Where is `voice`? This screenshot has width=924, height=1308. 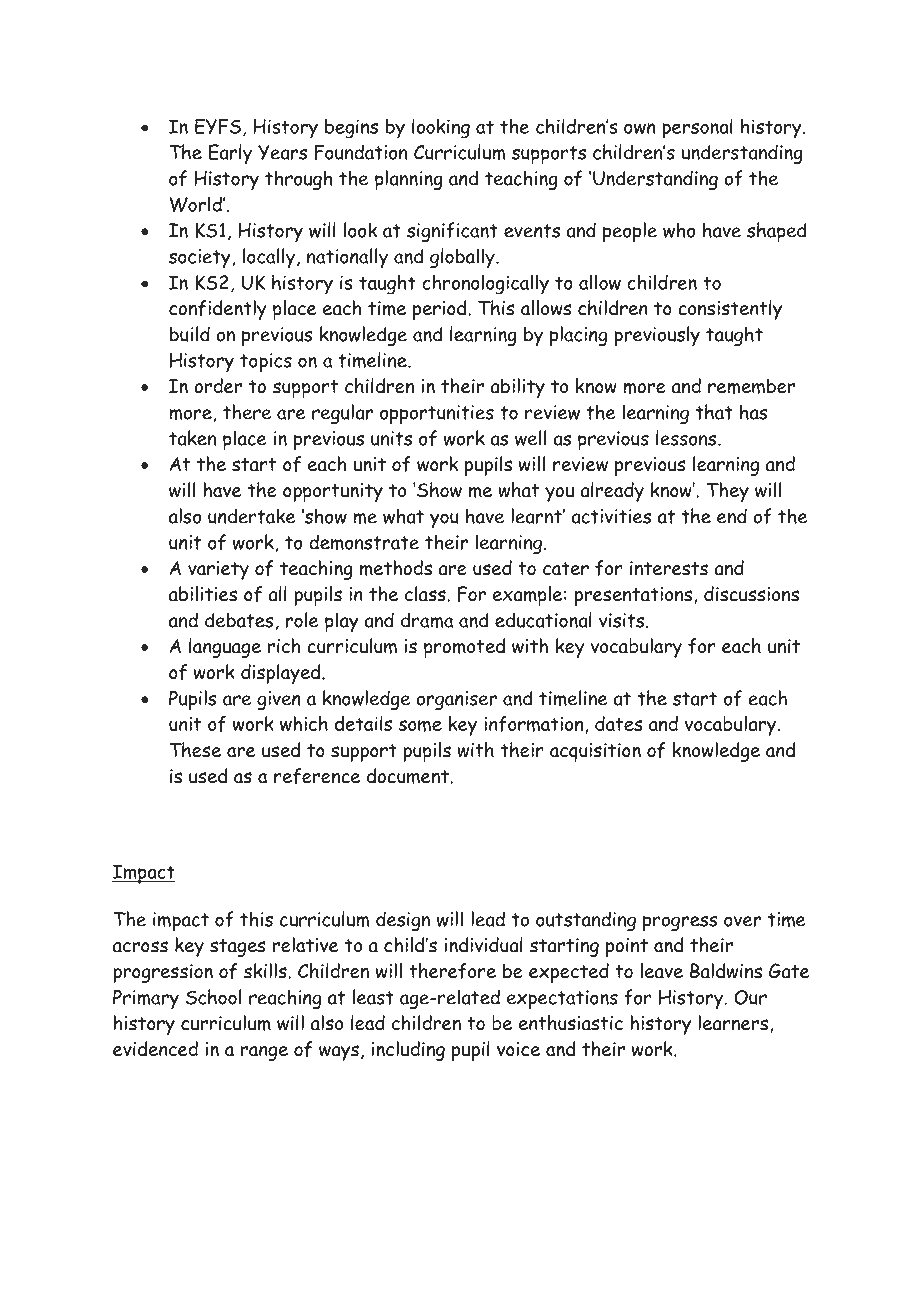 voice is located at coordinates (518, 1049).
